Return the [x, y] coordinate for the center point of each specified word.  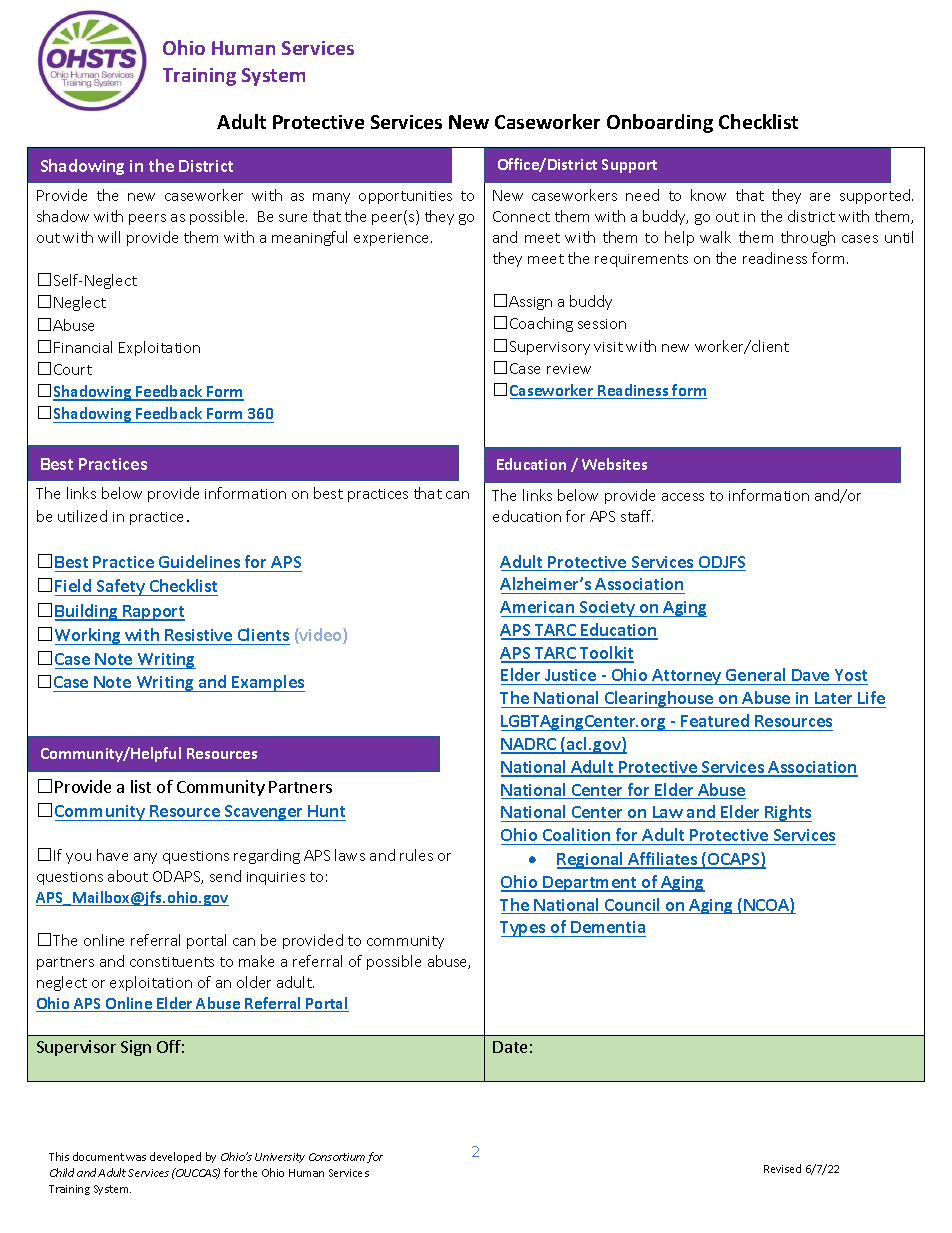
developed [175, 1157]
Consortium [337, 1157]
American [537, 607]
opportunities [405, 197]
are [820, 197]
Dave [811, 677]
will [109, 237]
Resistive [198, 635]
